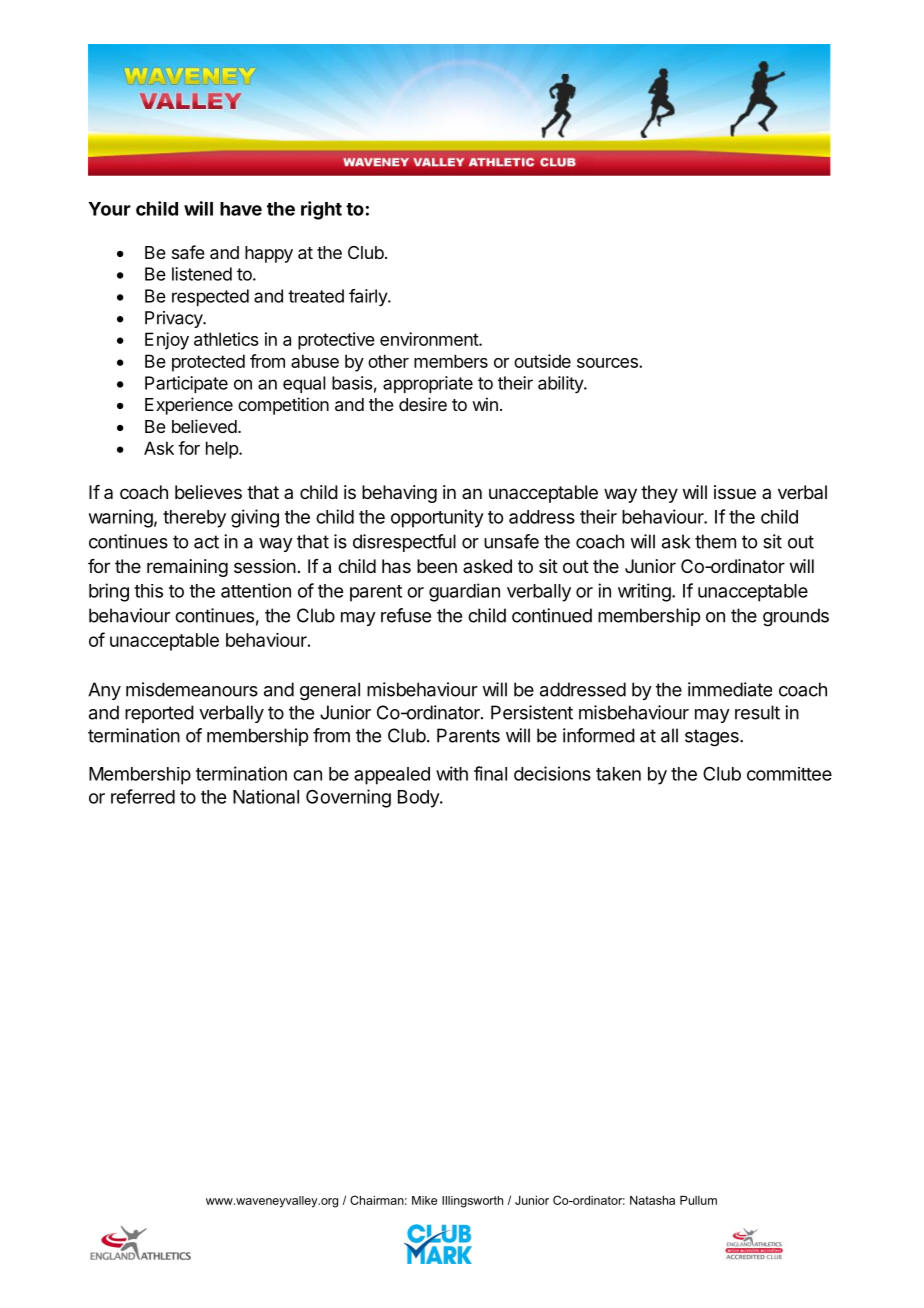 The image size is (924, 1308). Describe the element at coordinates (192, 689) in the screenshot. I see `misdemeanours` at that location.
